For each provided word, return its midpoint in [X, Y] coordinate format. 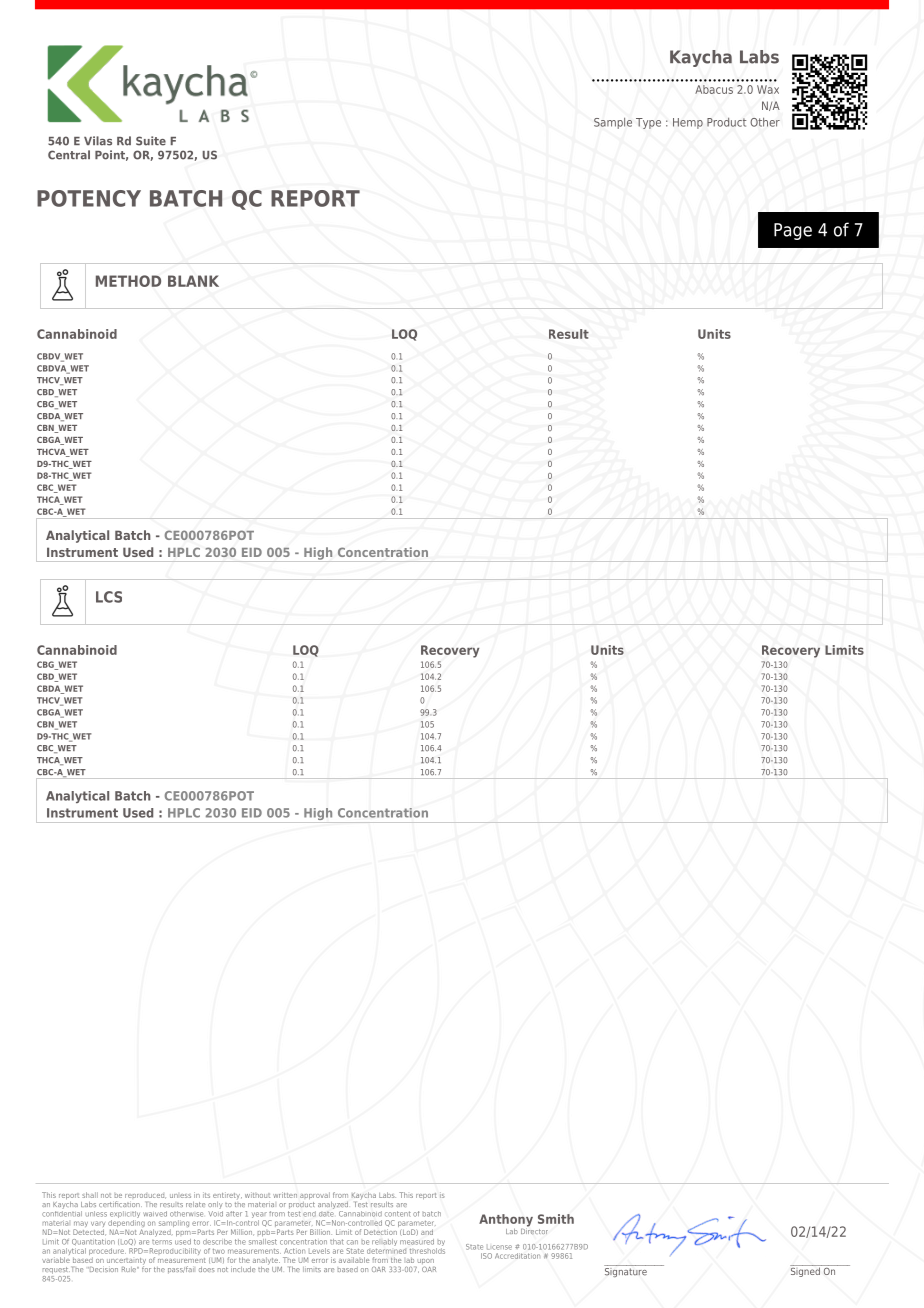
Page [793, 231]
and [427, 1232]
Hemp [688, 123]
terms [162, 1240]
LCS [109, 597]
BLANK [193, 281]
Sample [613, 123]
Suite [151, 141]
